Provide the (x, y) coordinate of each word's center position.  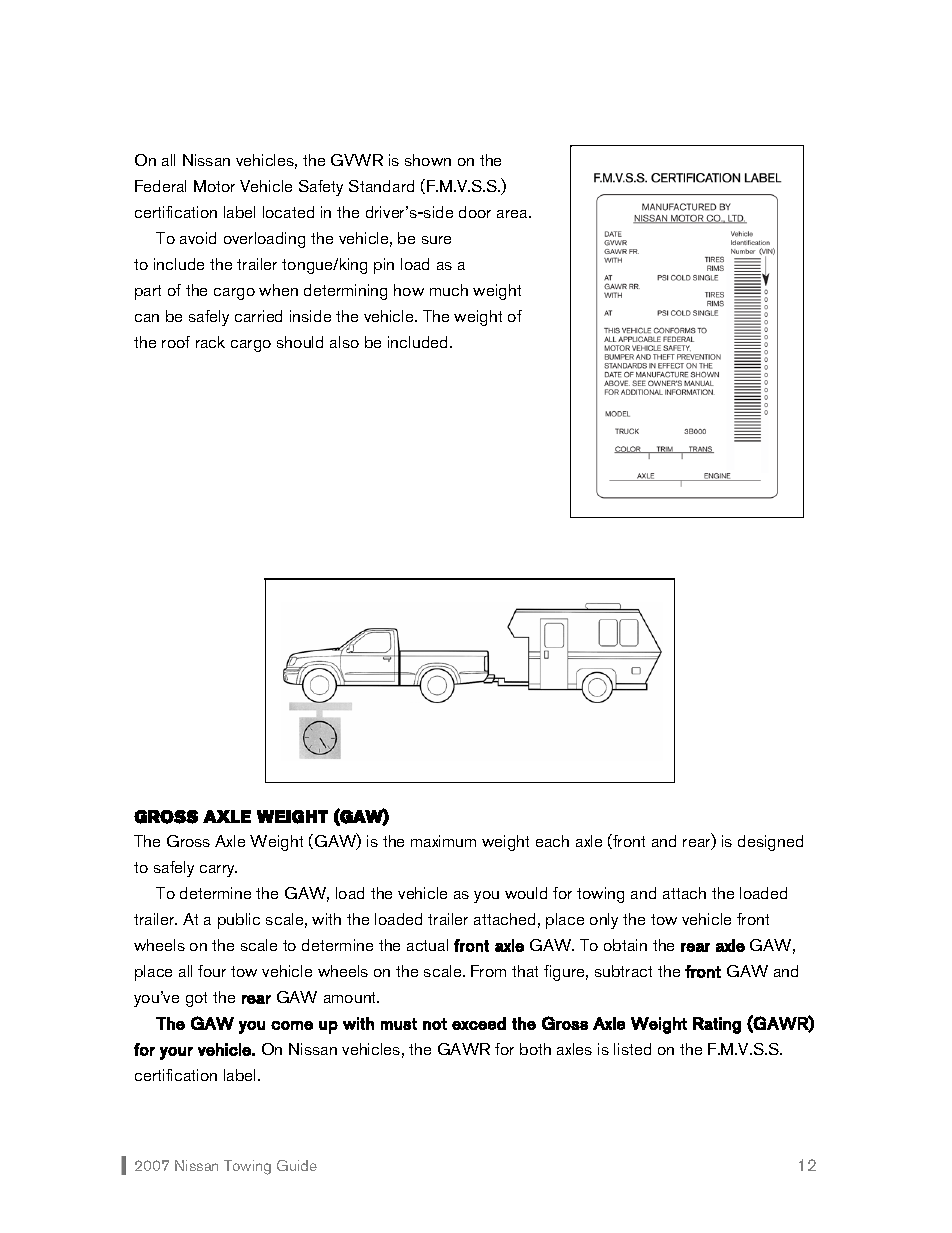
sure (436, 240)
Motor (214, 186)
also (344, 342)
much (449, 290)
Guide (297, 1165)
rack (210, 342)
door (475, 212)
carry (218, 871)
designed (770, 843)
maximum (443, 841)
